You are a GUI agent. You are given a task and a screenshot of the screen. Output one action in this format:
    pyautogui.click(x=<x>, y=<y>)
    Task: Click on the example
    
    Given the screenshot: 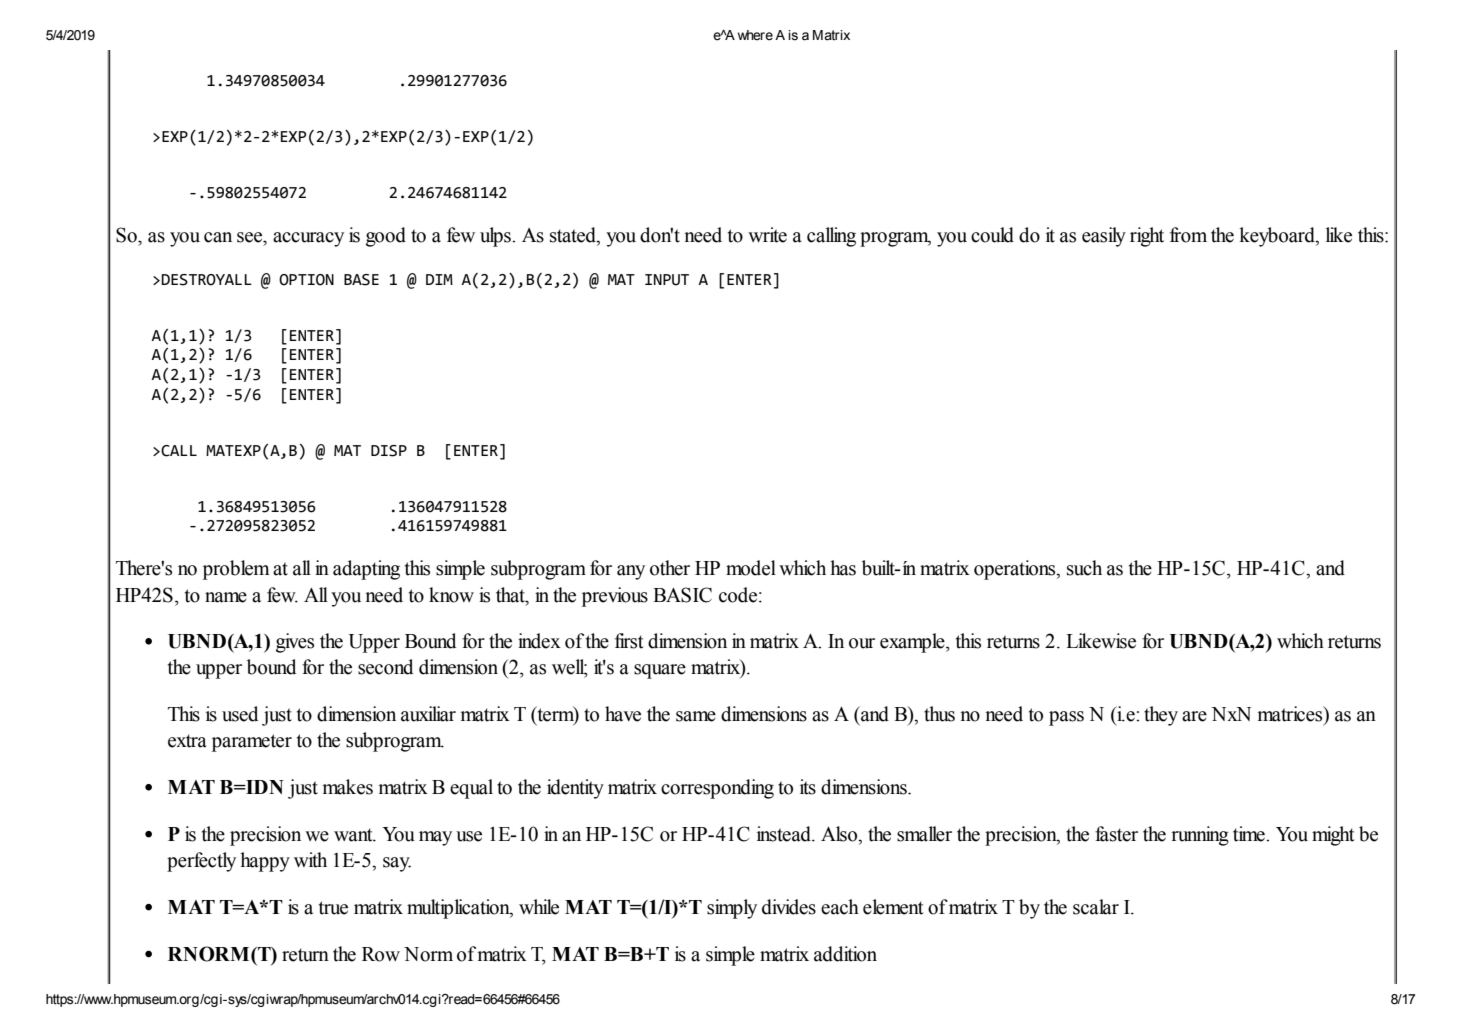 What is the action you would take?
    pyautogui.click(x=913, y=643)
